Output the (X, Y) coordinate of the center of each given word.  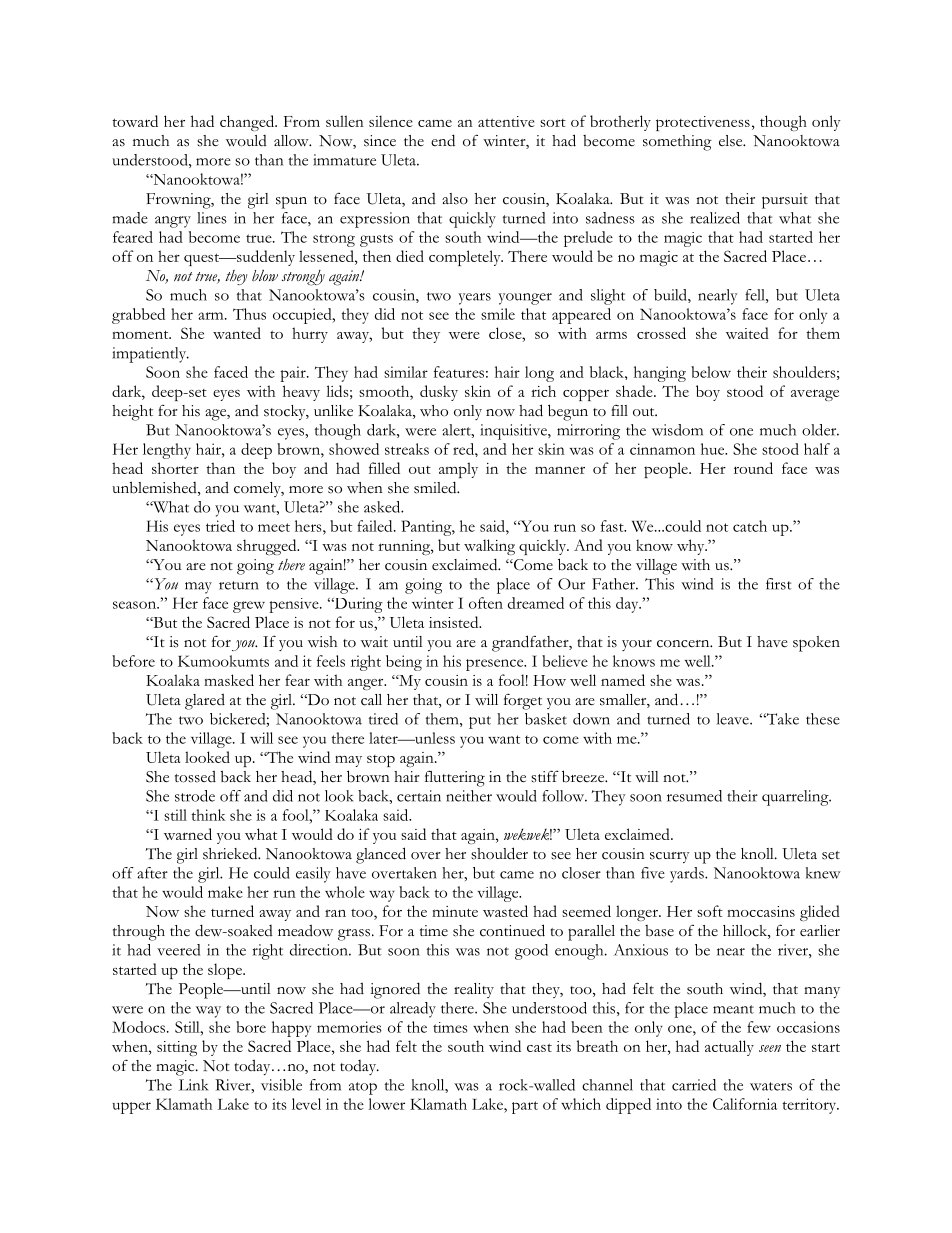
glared (205, 701)
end (443, 140)
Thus (249, 314)
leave (734, 719)
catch (750, 526)
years (474, 299)
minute (455, 911)
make (225, 892)
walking (489, 547)
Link (193, 1085)
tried (220, 526)
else (732, 141)
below (711, 372)
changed (248, 123)
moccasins (761, 911)
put (480, 722)
